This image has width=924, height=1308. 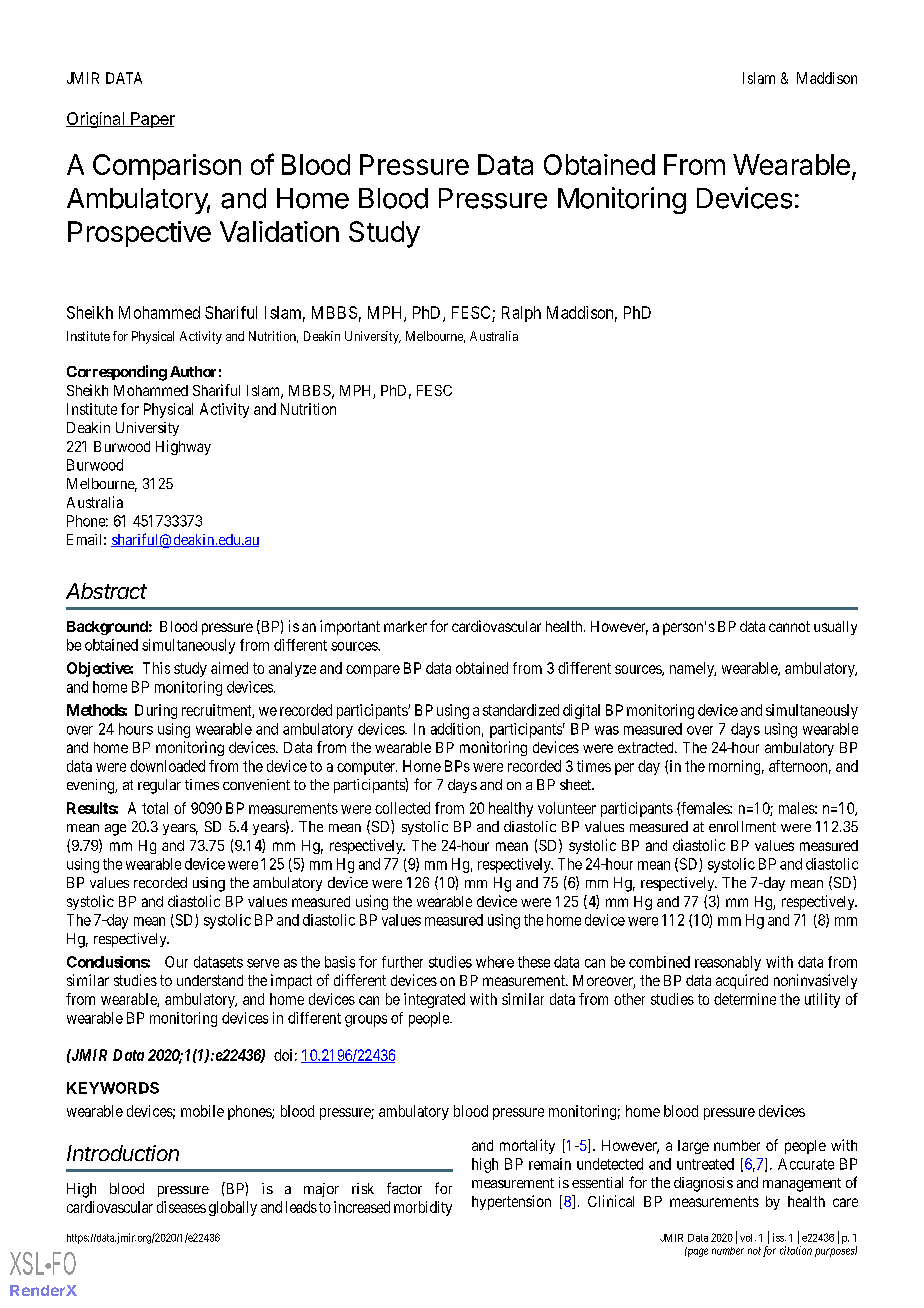 What do you see at coordinates (167, 167) in the image?
I see `Comparison` at bounding box center [167, 167].
